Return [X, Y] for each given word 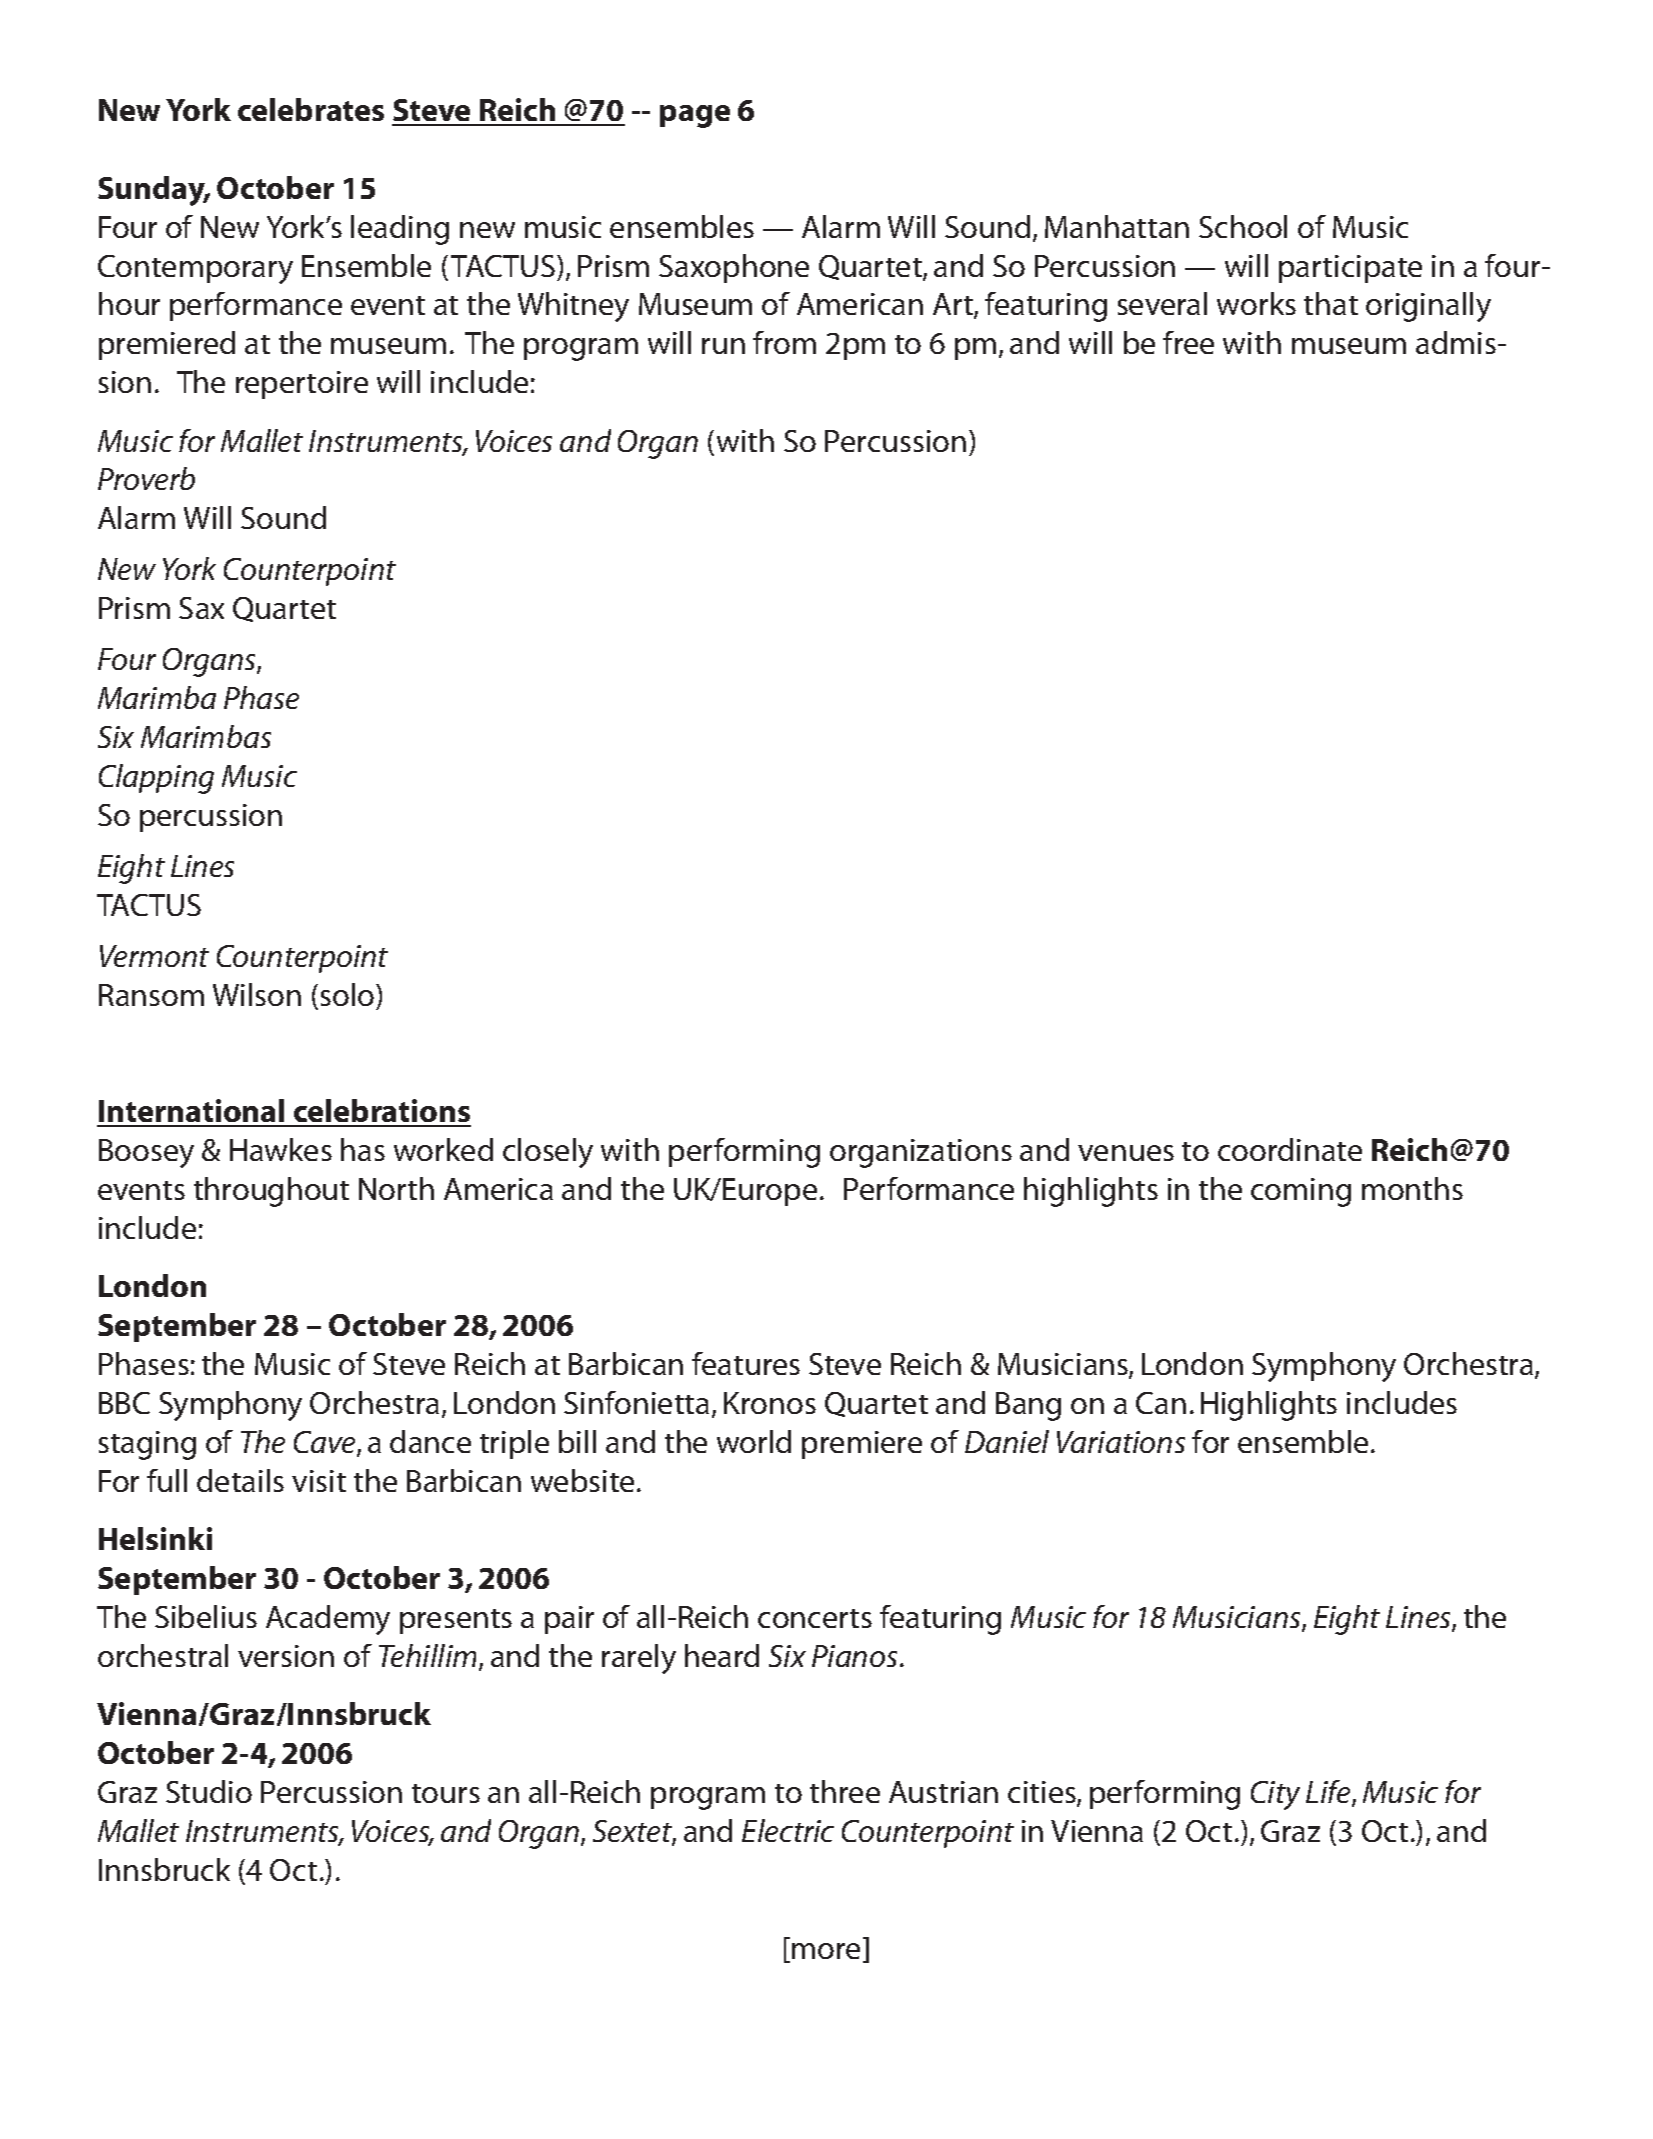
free [1188, 342]
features [746, 1363]
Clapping [156, 779]
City [1275, 1795]
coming [1301, 1192]
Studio [209, 1791]
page [695, 116]
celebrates [311, 109]
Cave [326, 1443]
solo [349, 994]
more [828, 1952]
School [1243, 226]
